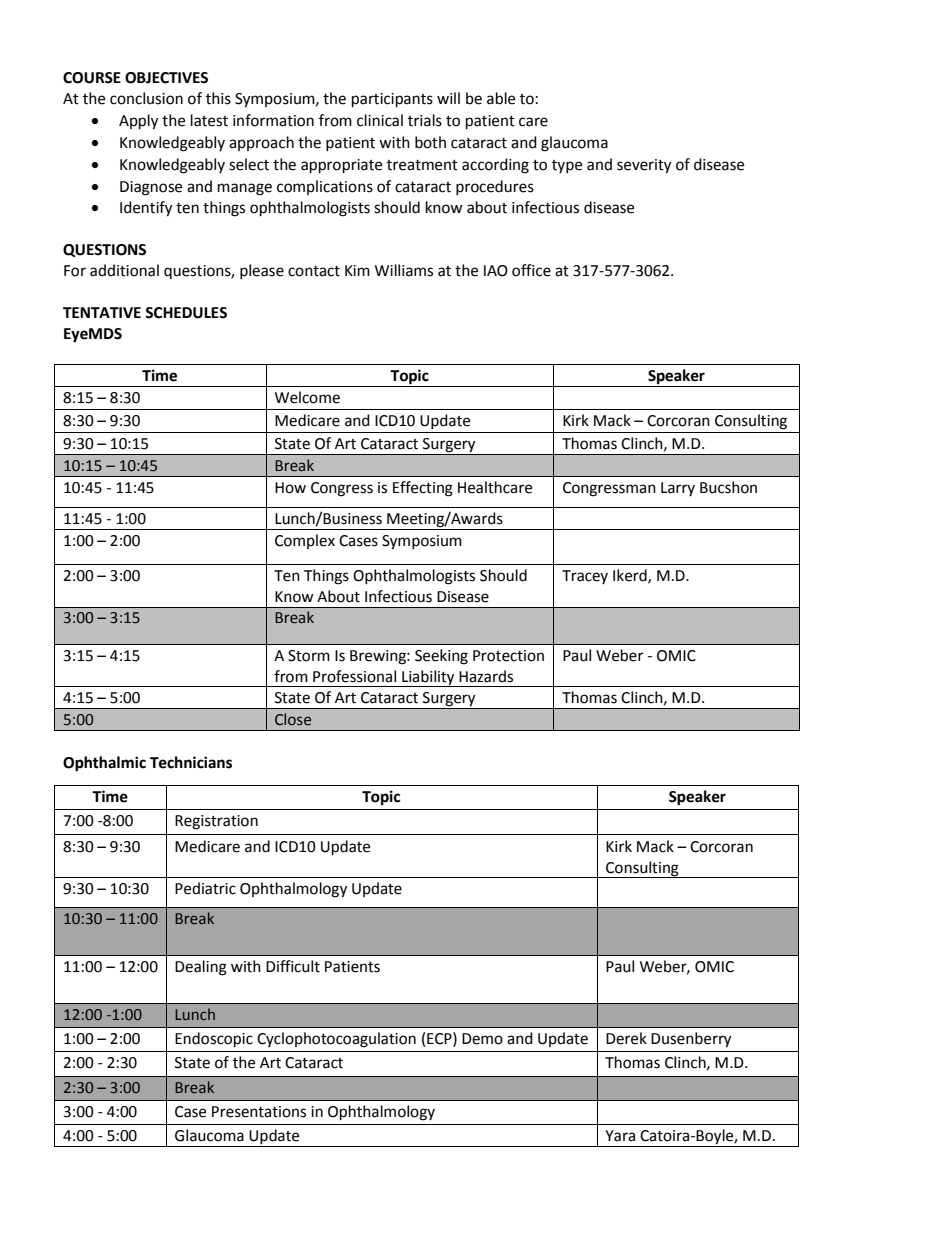 This screenshot has width=952, height=1233. What do you see at coordinates (392, 100) in the screenshot?
I see `participants` at bounding box center [392, 100].
